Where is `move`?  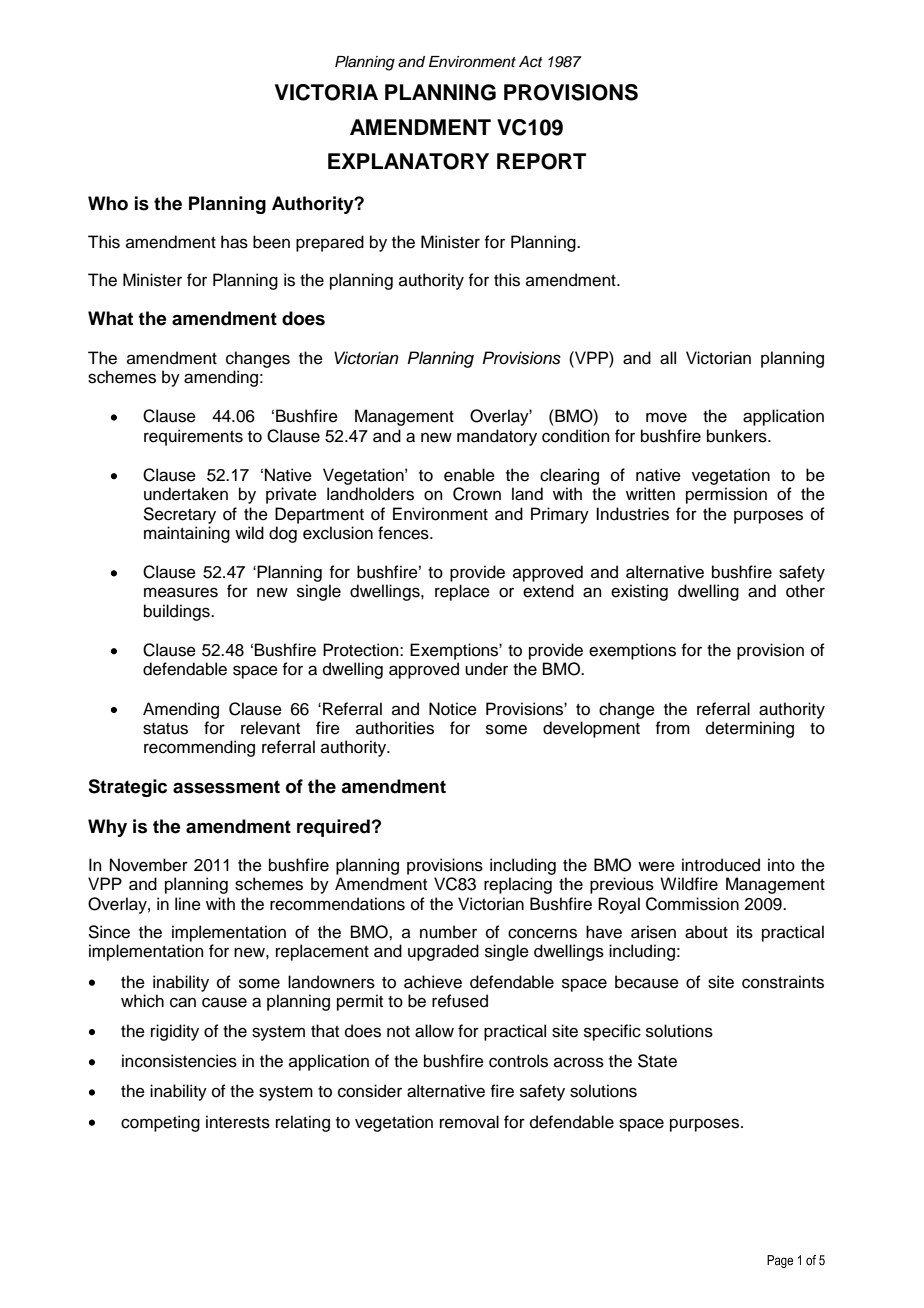 move is located at coordinates (666, 417).
